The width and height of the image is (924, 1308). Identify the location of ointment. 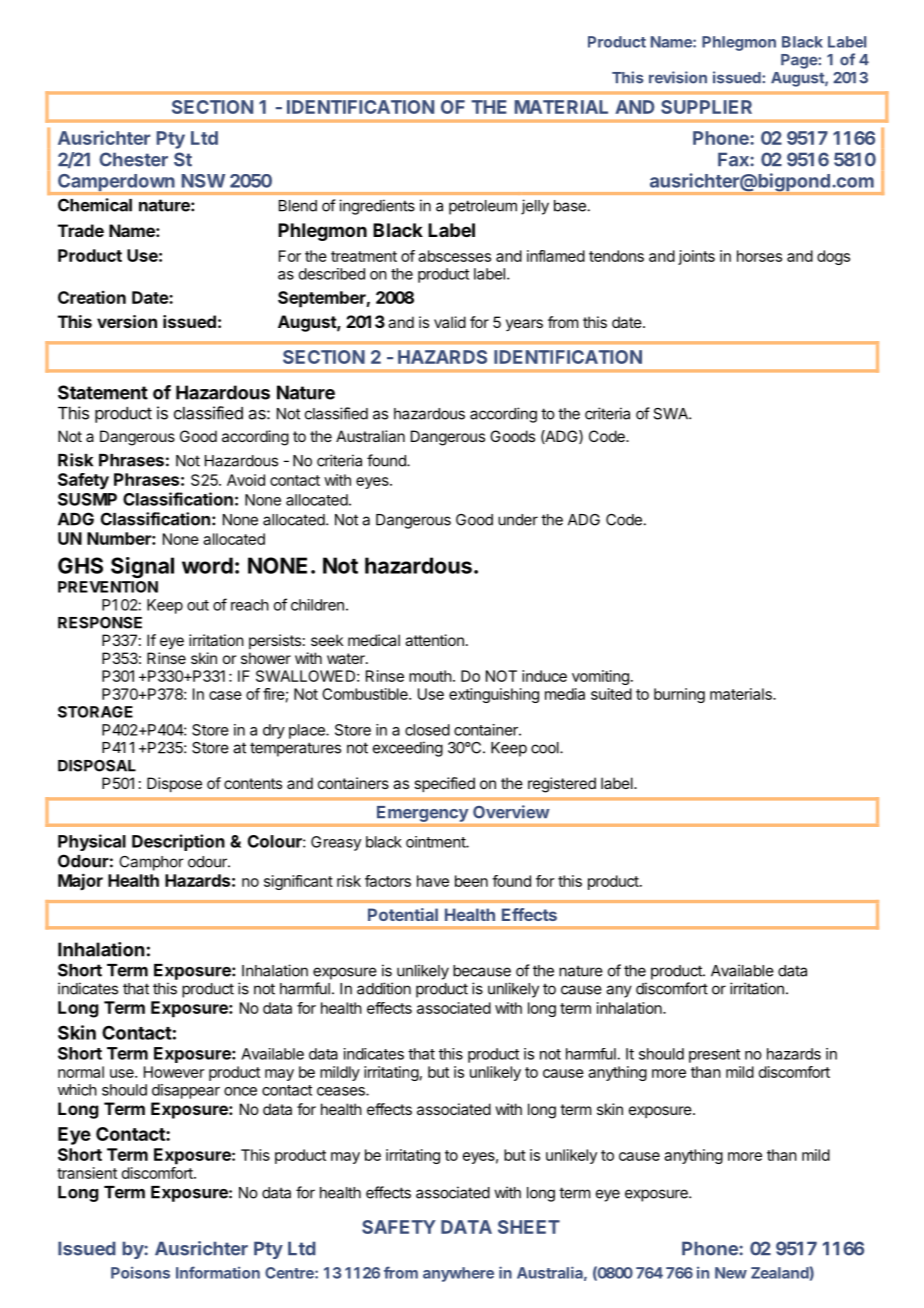
(436, 842).
